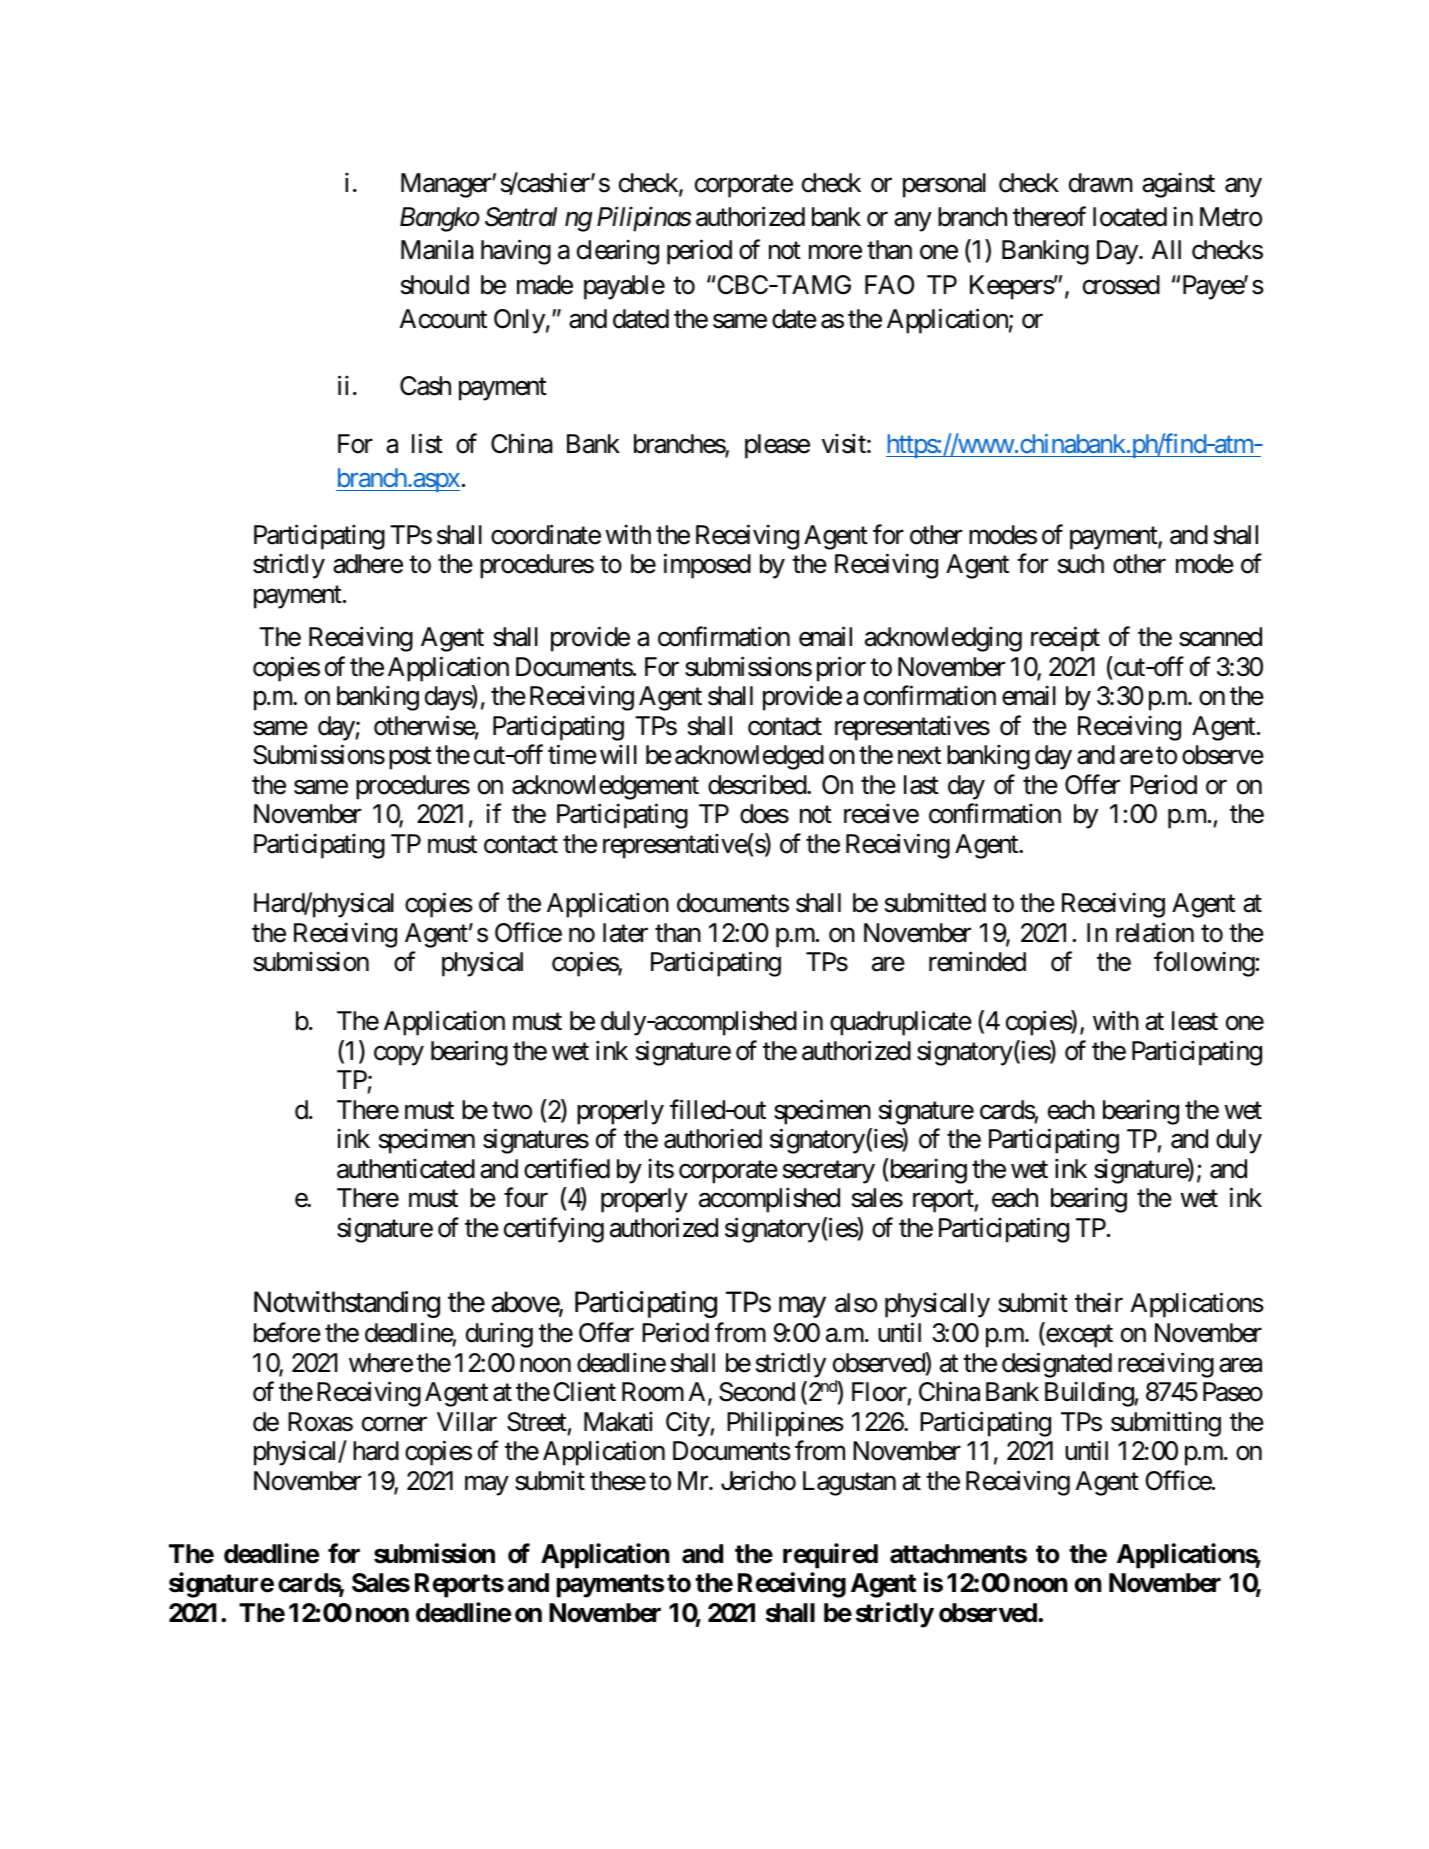 The height and width of the screenshot is (1849, 1429). What do you see at coordinates (829, 1172) in the screenshot?
I see `secretary` at bounding box center [829, 1172].
